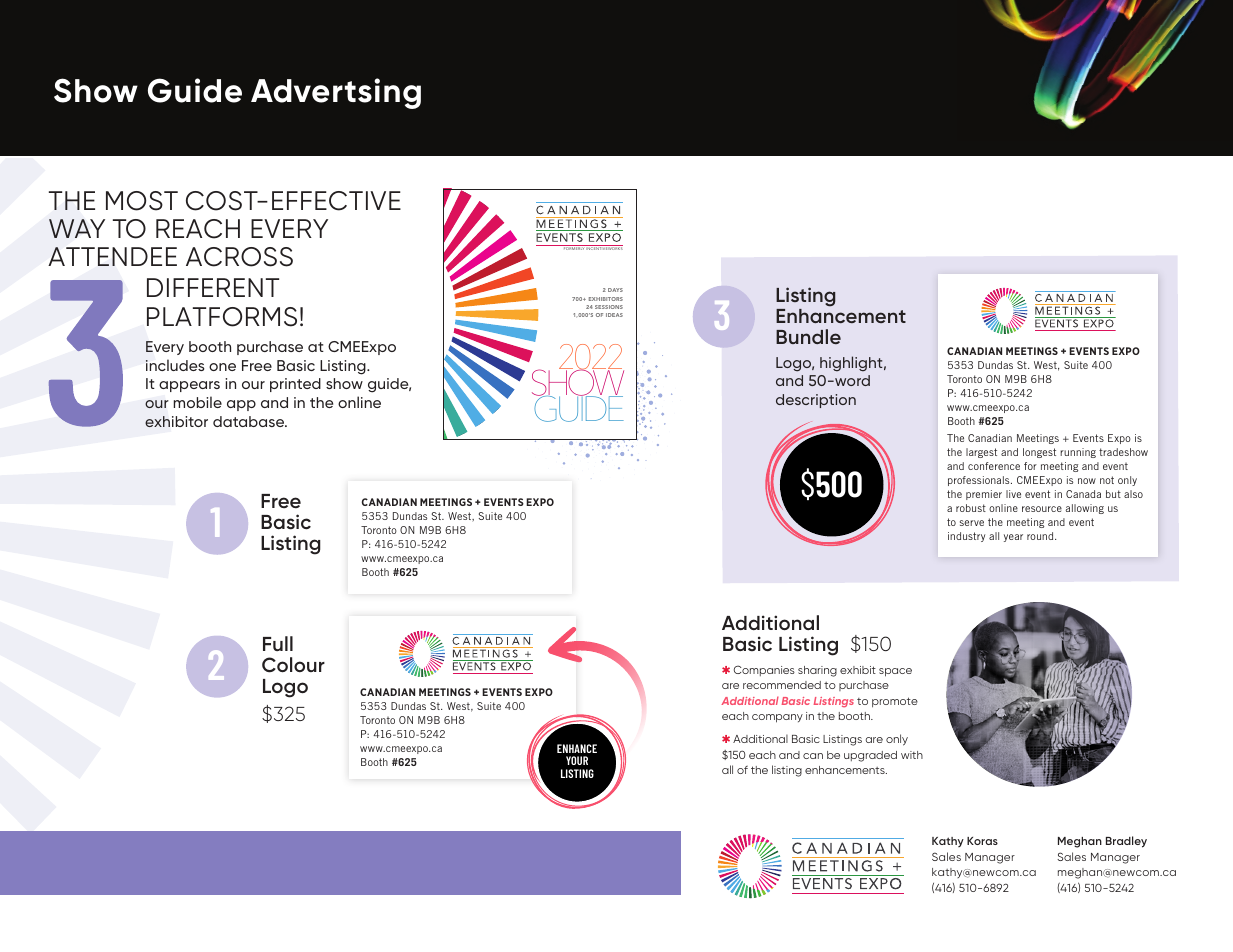 The height and width of the screenshot is (952, 1233). I want to click on one, so click(222, 367).
